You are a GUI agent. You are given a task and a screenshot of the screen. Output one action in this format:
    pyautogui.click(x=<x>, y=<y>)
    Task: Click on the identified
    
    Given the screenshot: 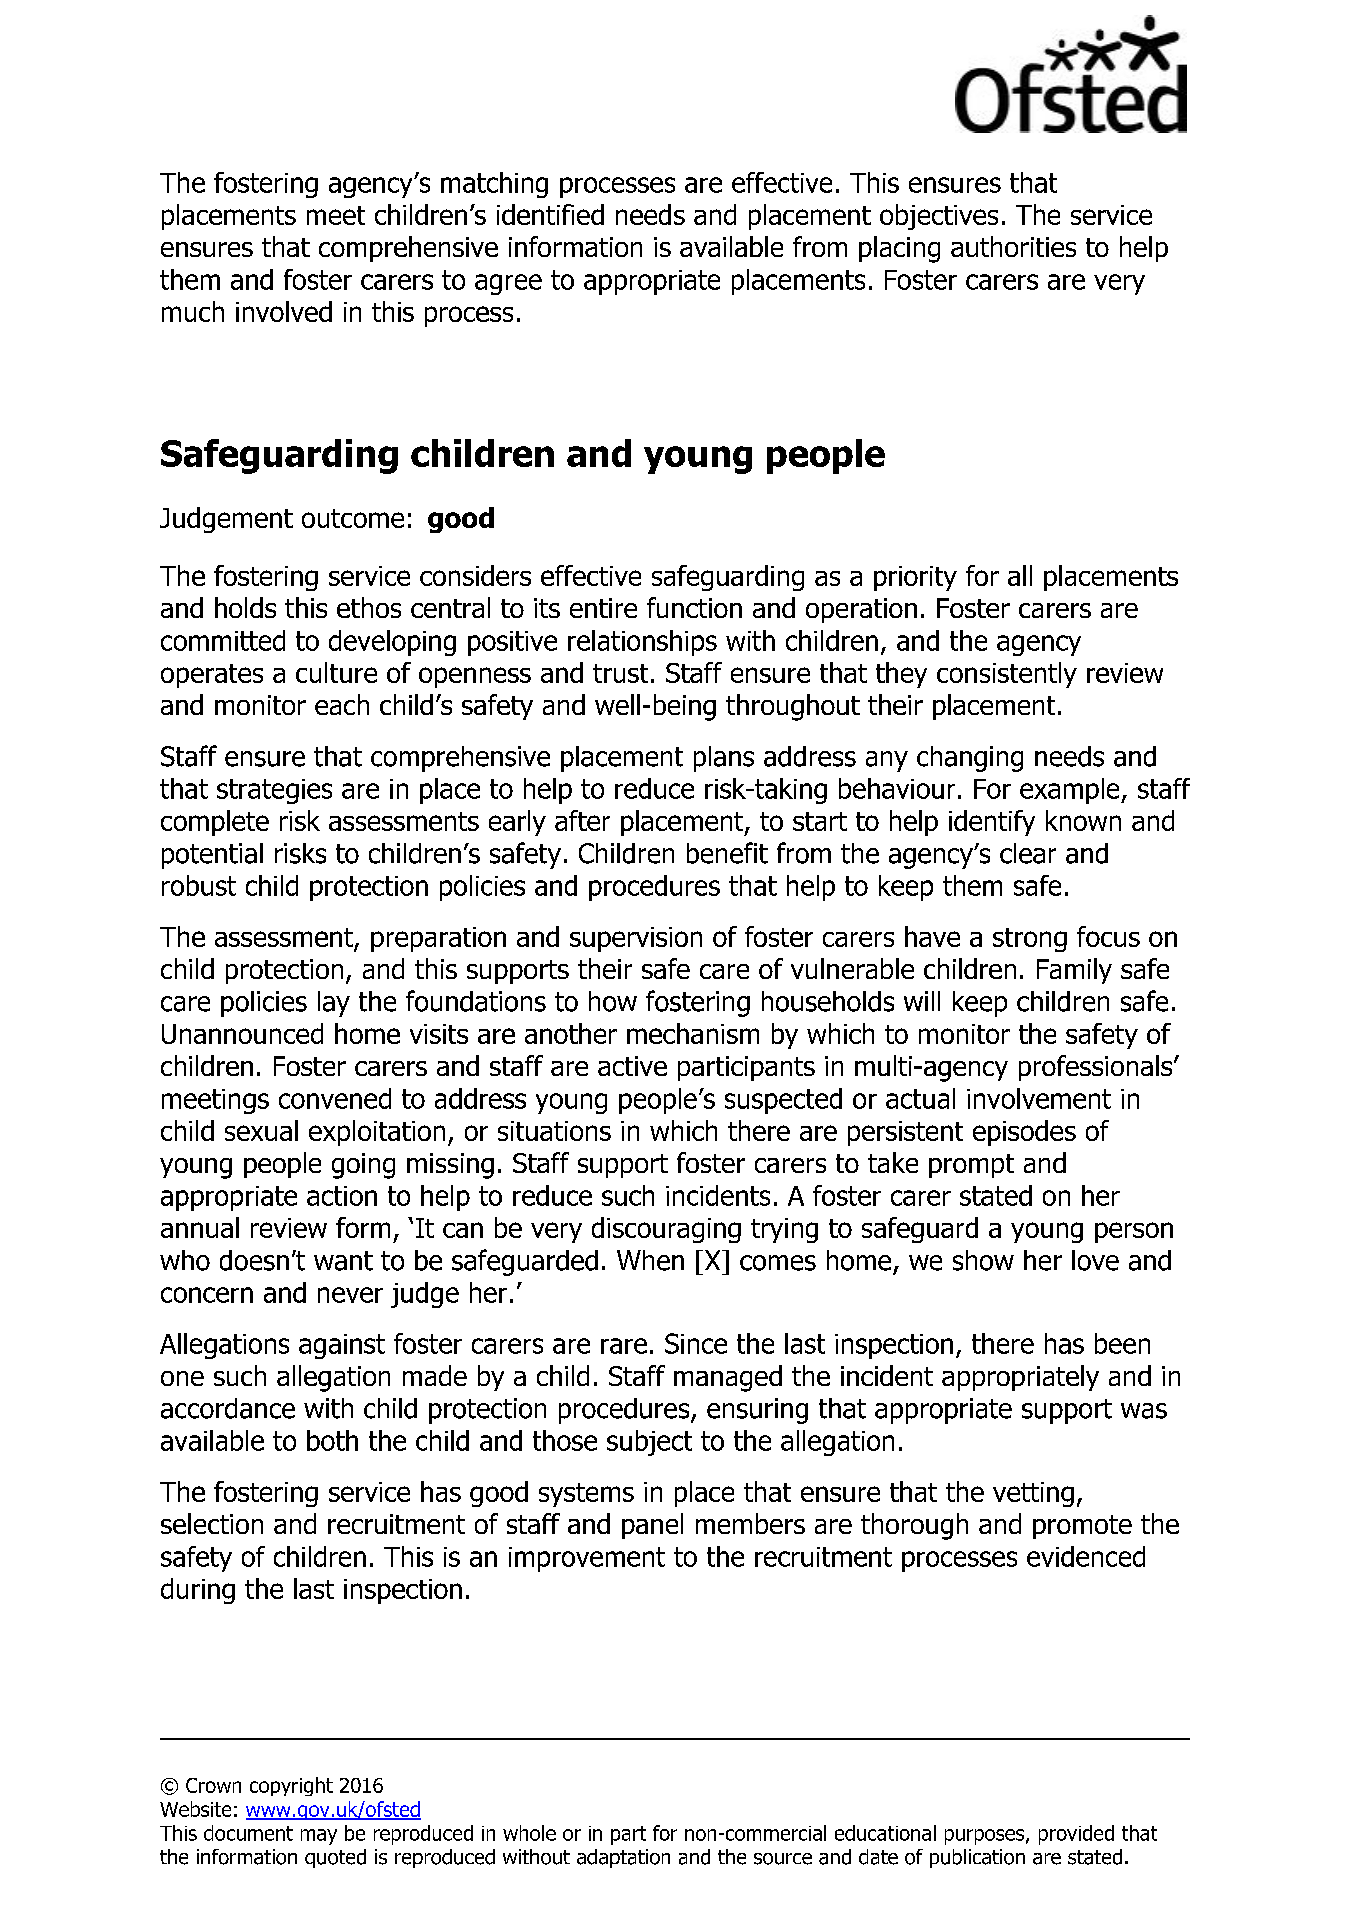 What is the action you would take?
    pyautogui.click(x=550, y=214)
